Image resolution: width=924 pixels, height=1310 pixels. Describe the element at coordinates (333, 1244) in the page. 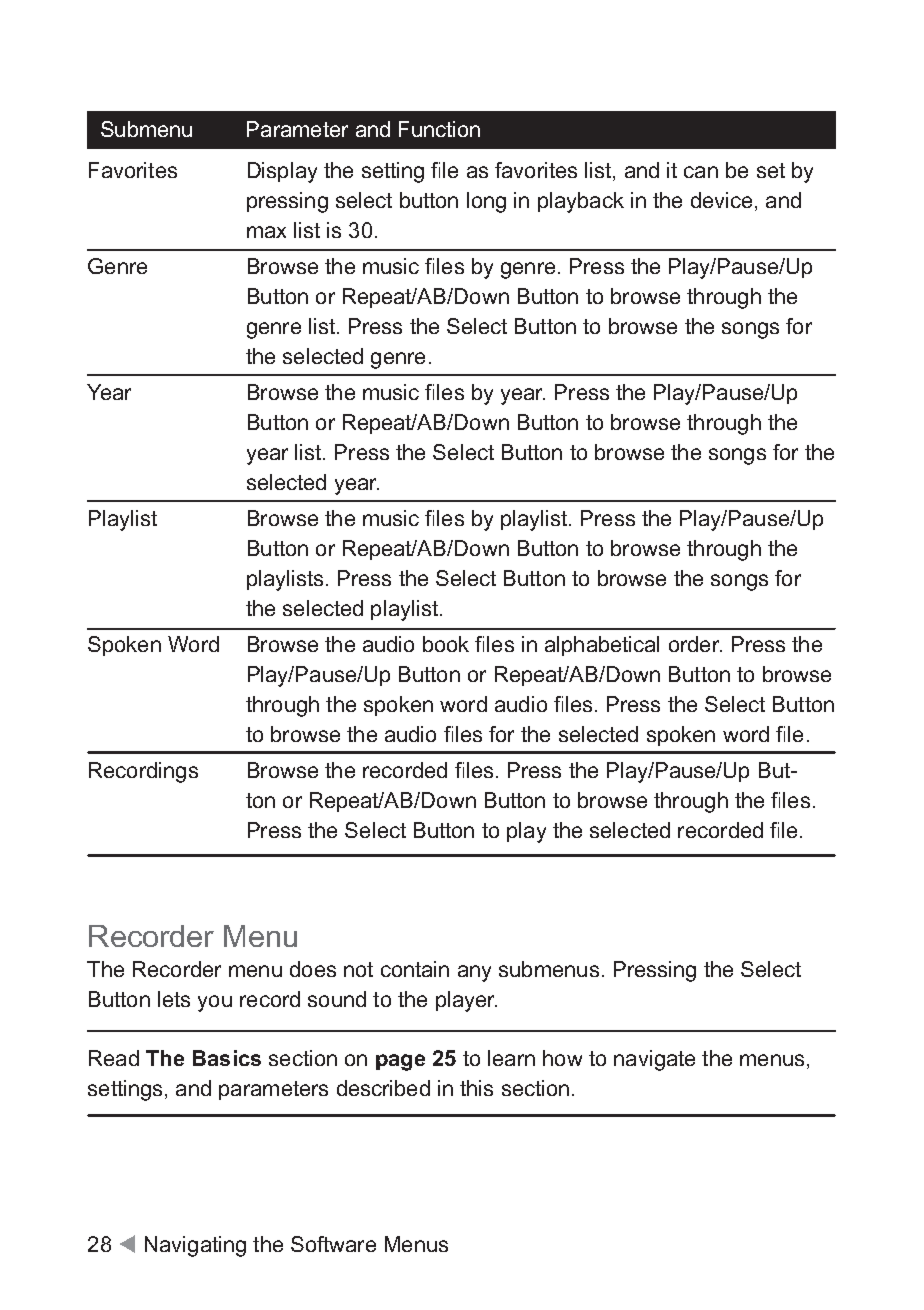

I see `Software` at that location.
